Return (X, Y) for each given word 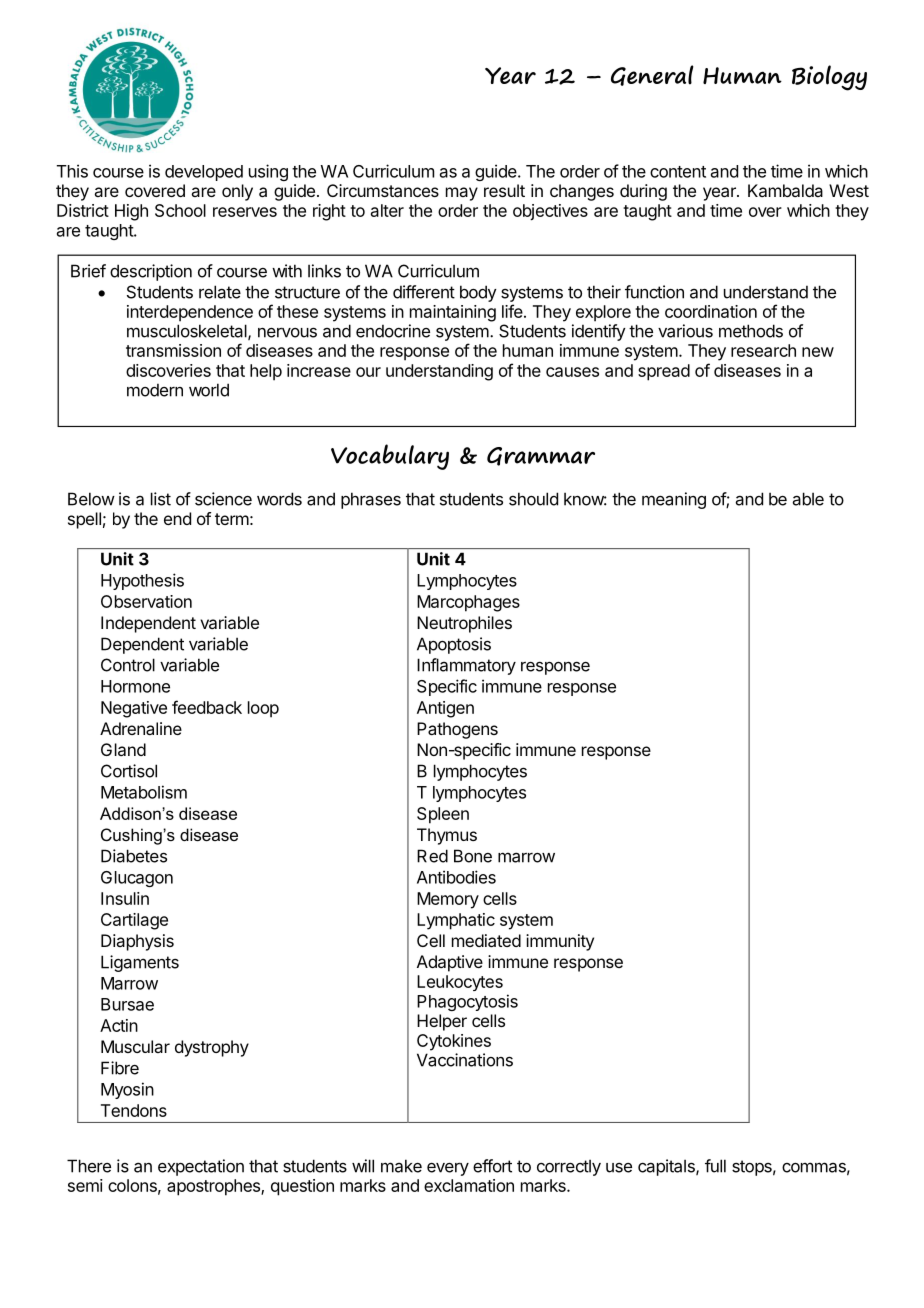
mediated (486, 940)
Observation (146, 601)
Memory (448, 900)
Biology (829, 78)
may (462, 194)
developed (204, 173)
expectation (201, 1167)
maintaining (453, 313)
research (763, 350)
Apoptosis (454, 645)
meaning (674, 500)
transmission (173, 350)
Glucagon (137, 879)
